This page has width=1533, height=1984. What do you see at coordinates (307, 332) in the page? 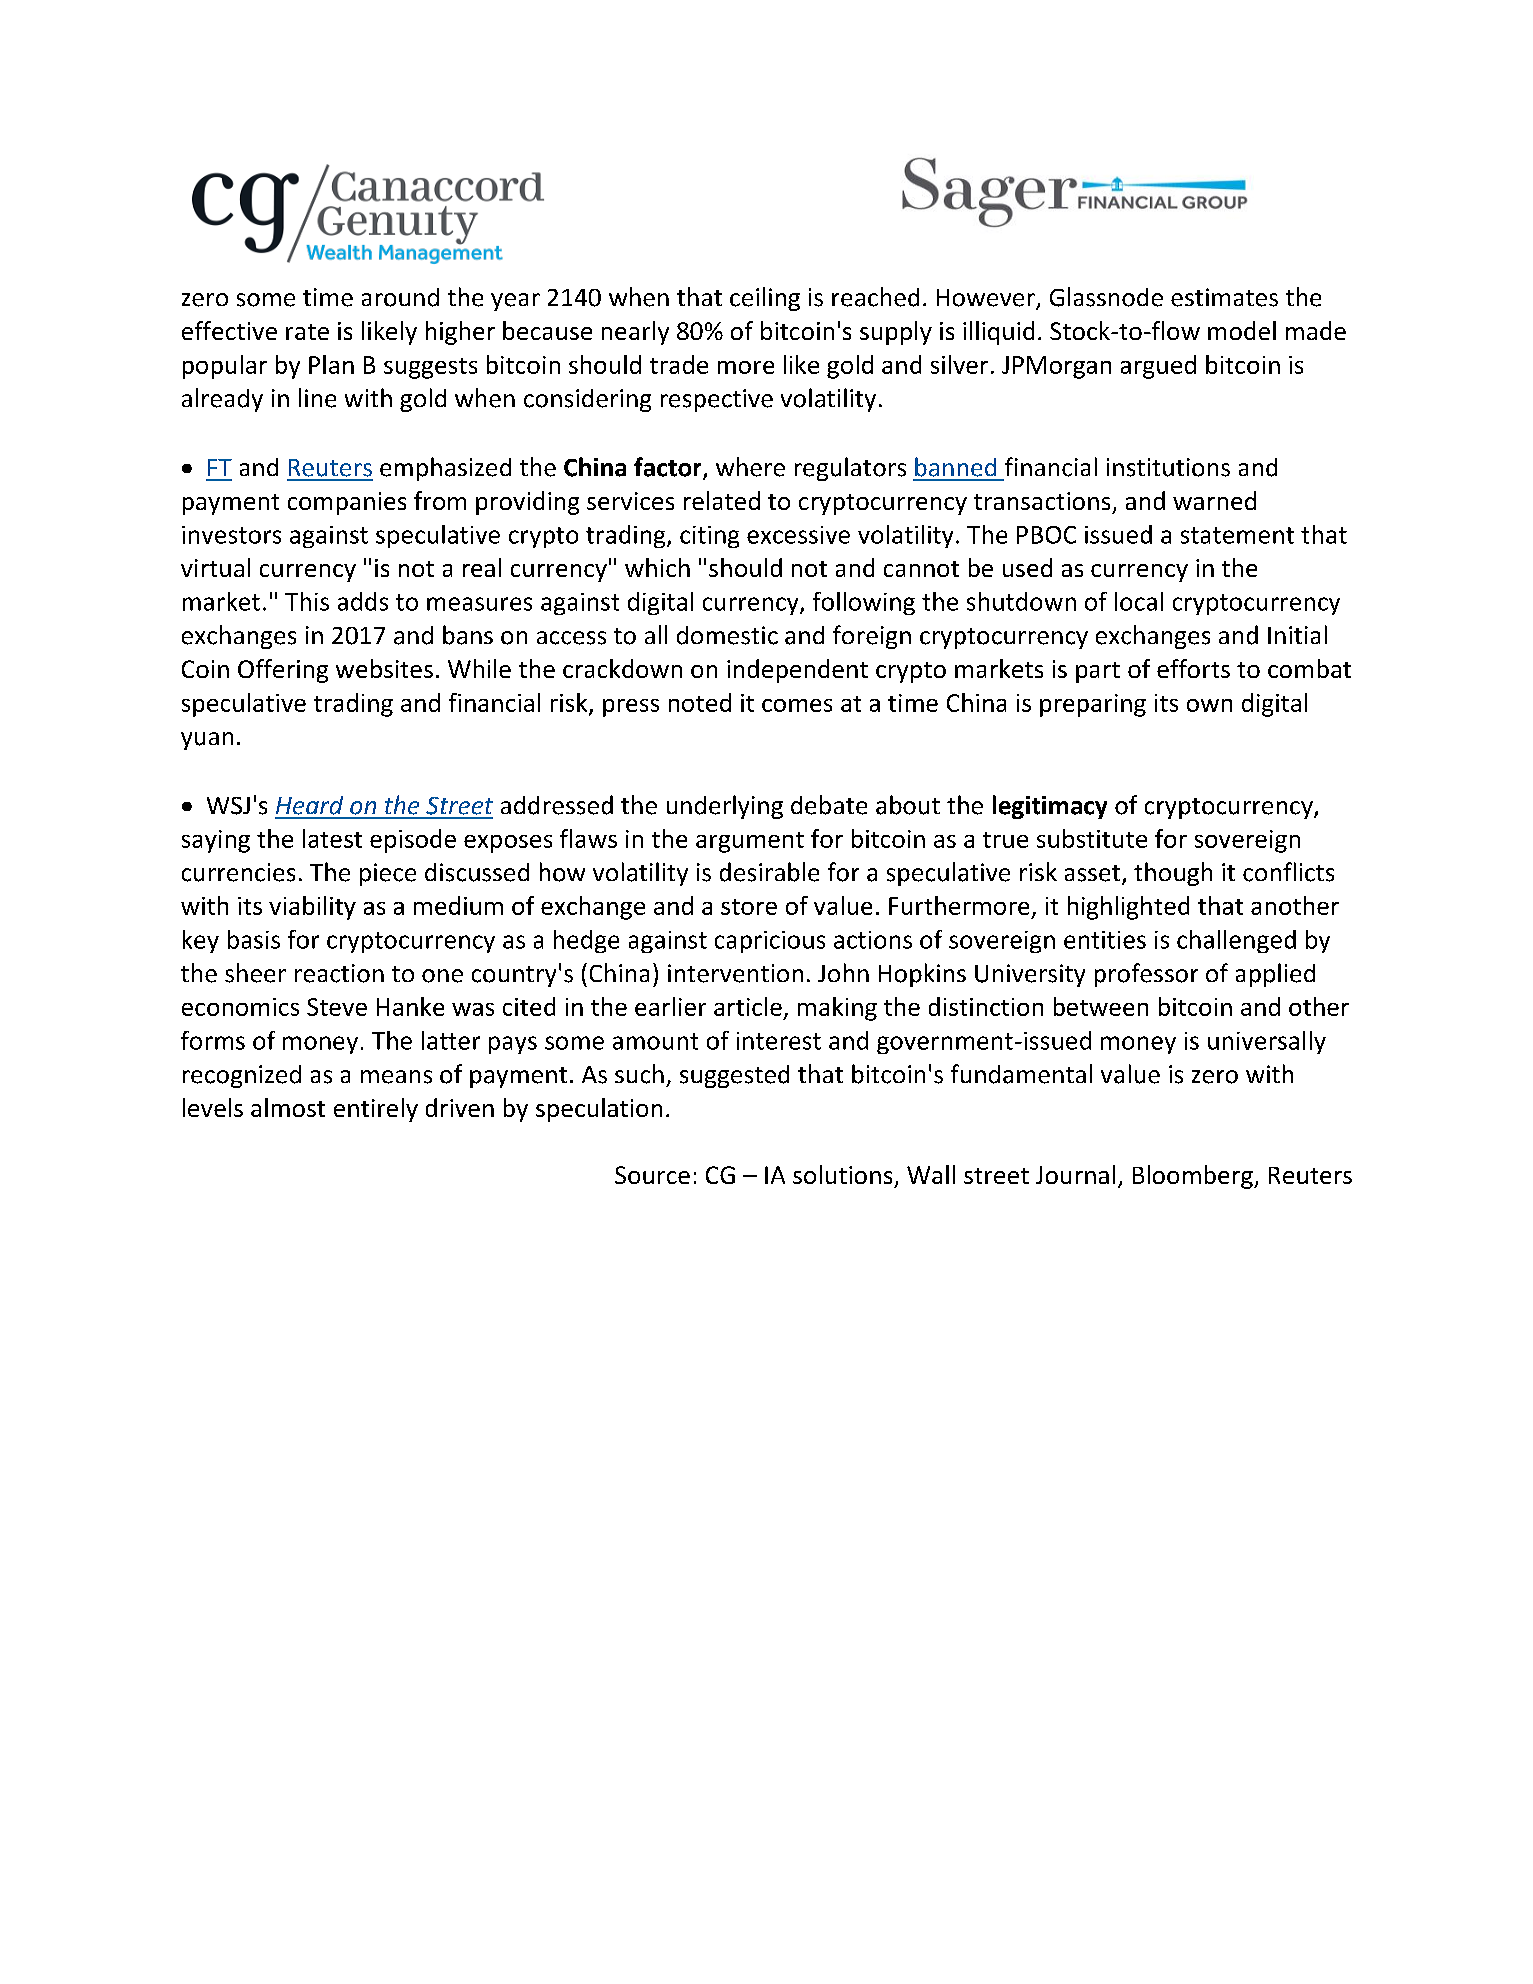
I see `rate` at bounding box center [307, 332].
